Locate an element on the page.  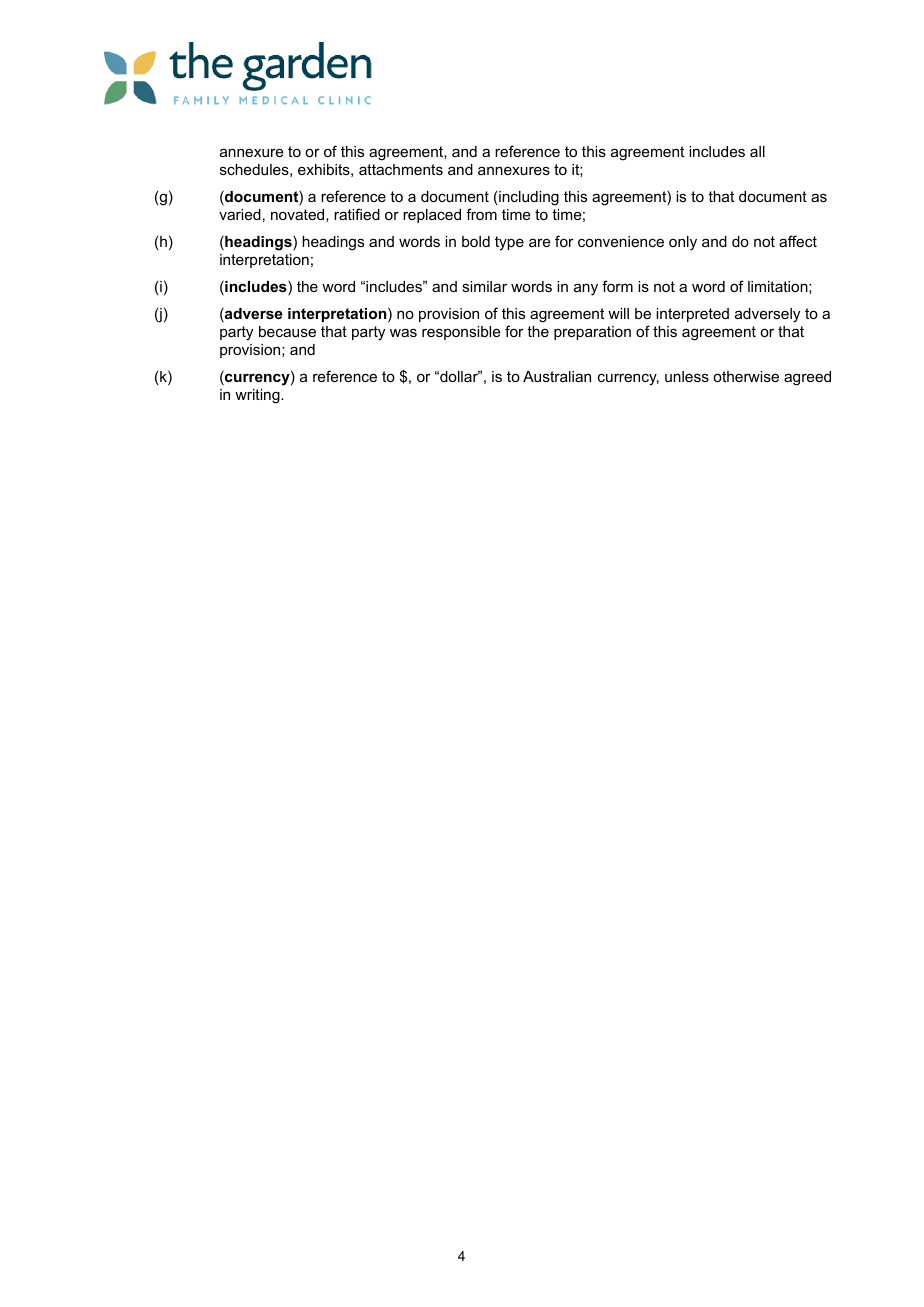
all is located at coordinates (757, 151).
